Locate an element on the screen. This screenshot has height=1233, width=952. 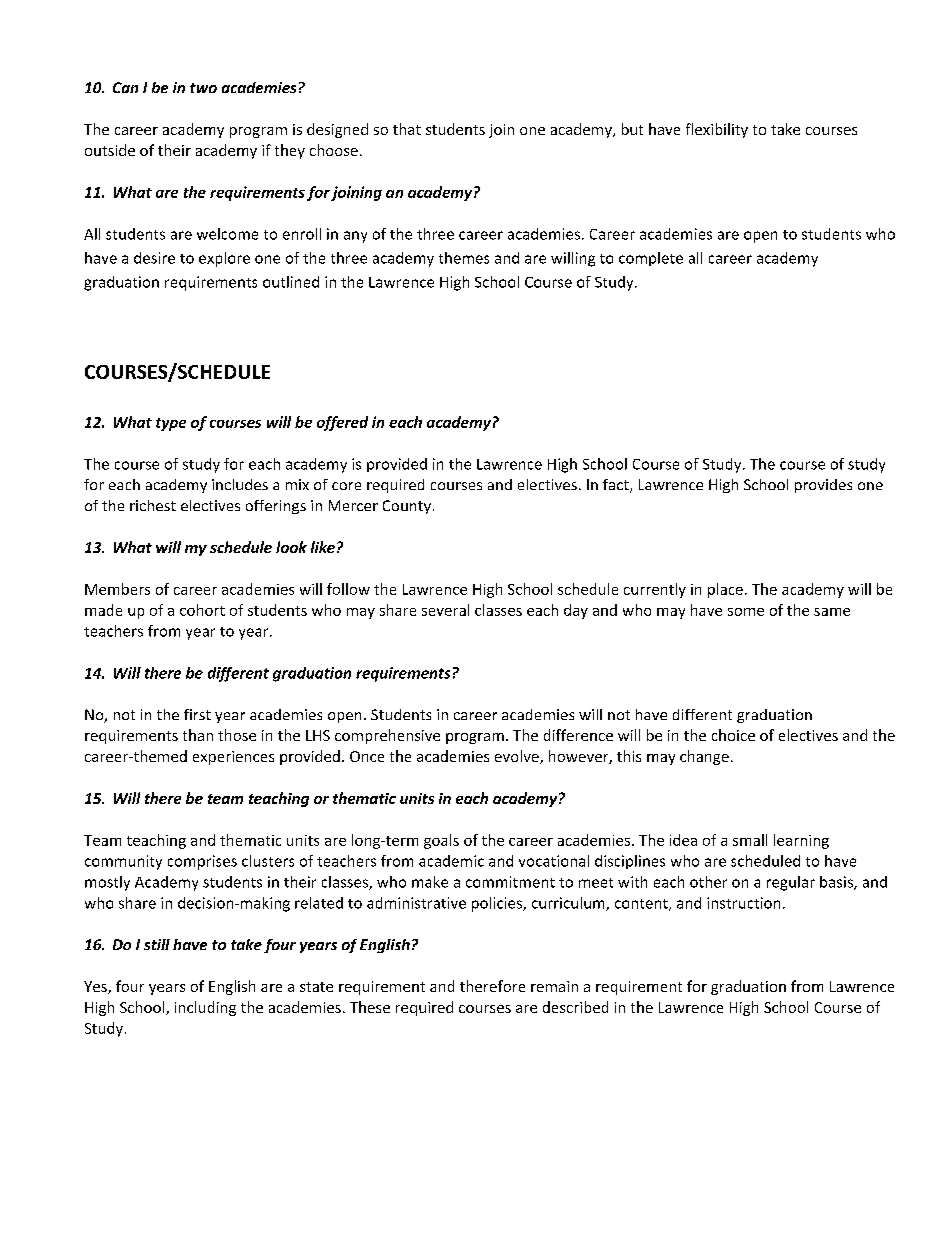
richest is located at coordinates (153, 505).
